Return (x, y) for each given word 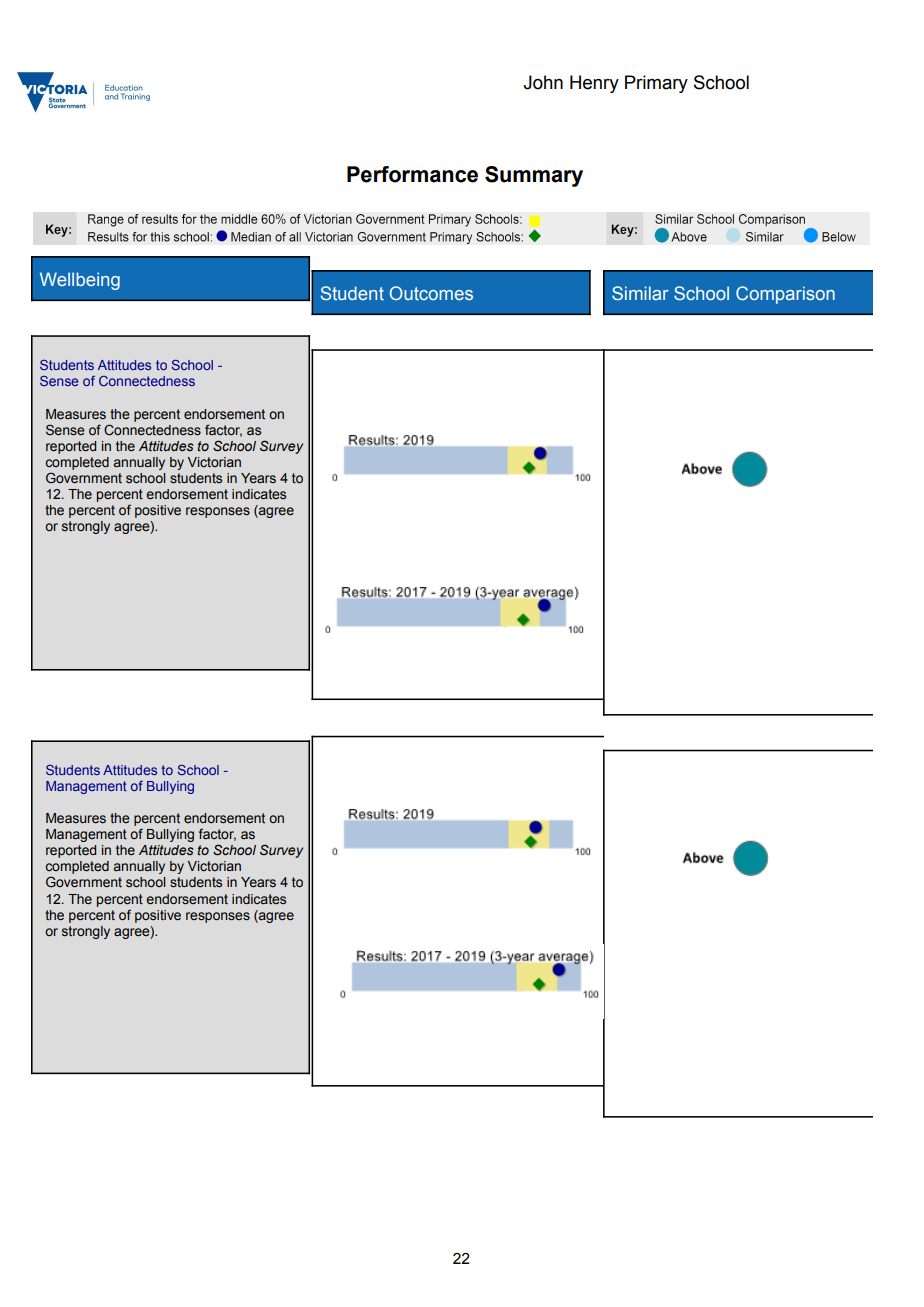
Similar (640, 293)
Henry (594, 84)
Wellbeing (80, 281)
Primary (656, 84)
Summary (534, 176)
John (543, 82)
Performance (412, 174)
